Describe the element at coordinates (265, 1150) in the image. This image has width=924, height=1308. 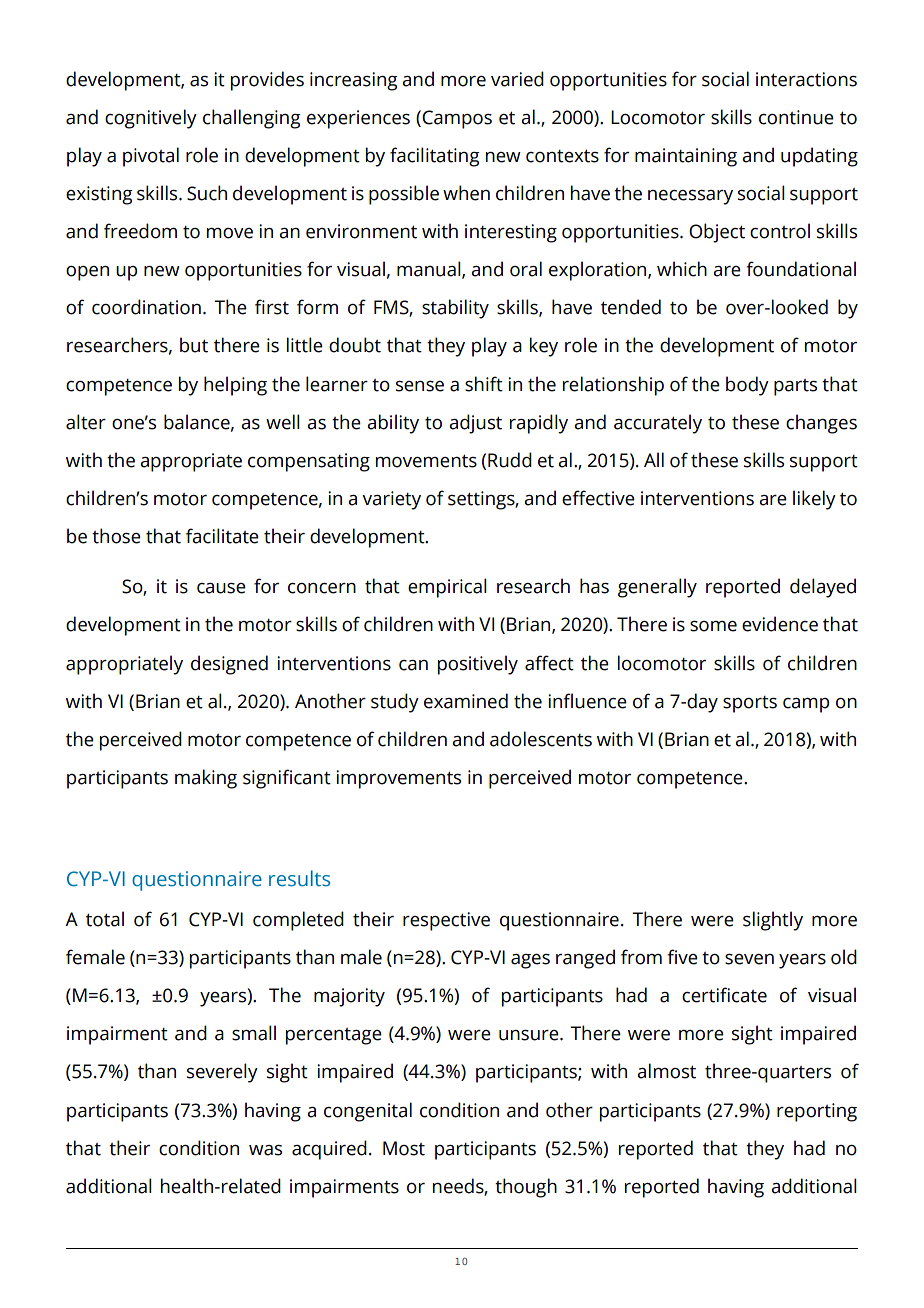
I see `was` at that location.
